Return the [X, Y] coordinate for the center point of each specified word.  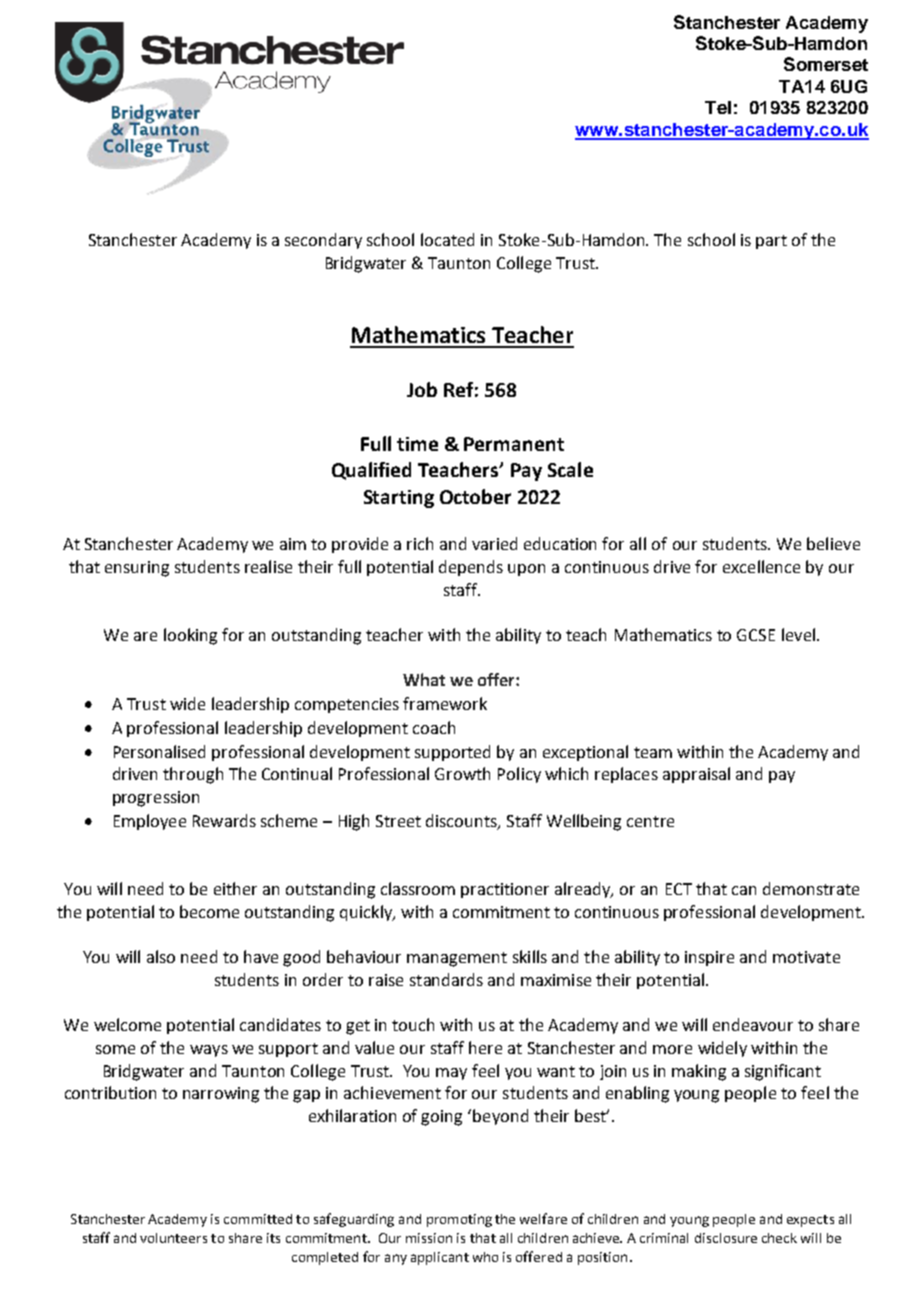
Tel [718, 107]
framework [445, 703]
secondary [323, 241]
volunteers [173, 1238]
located [447, 239]
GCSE [756, 635]
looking [190, 636]
